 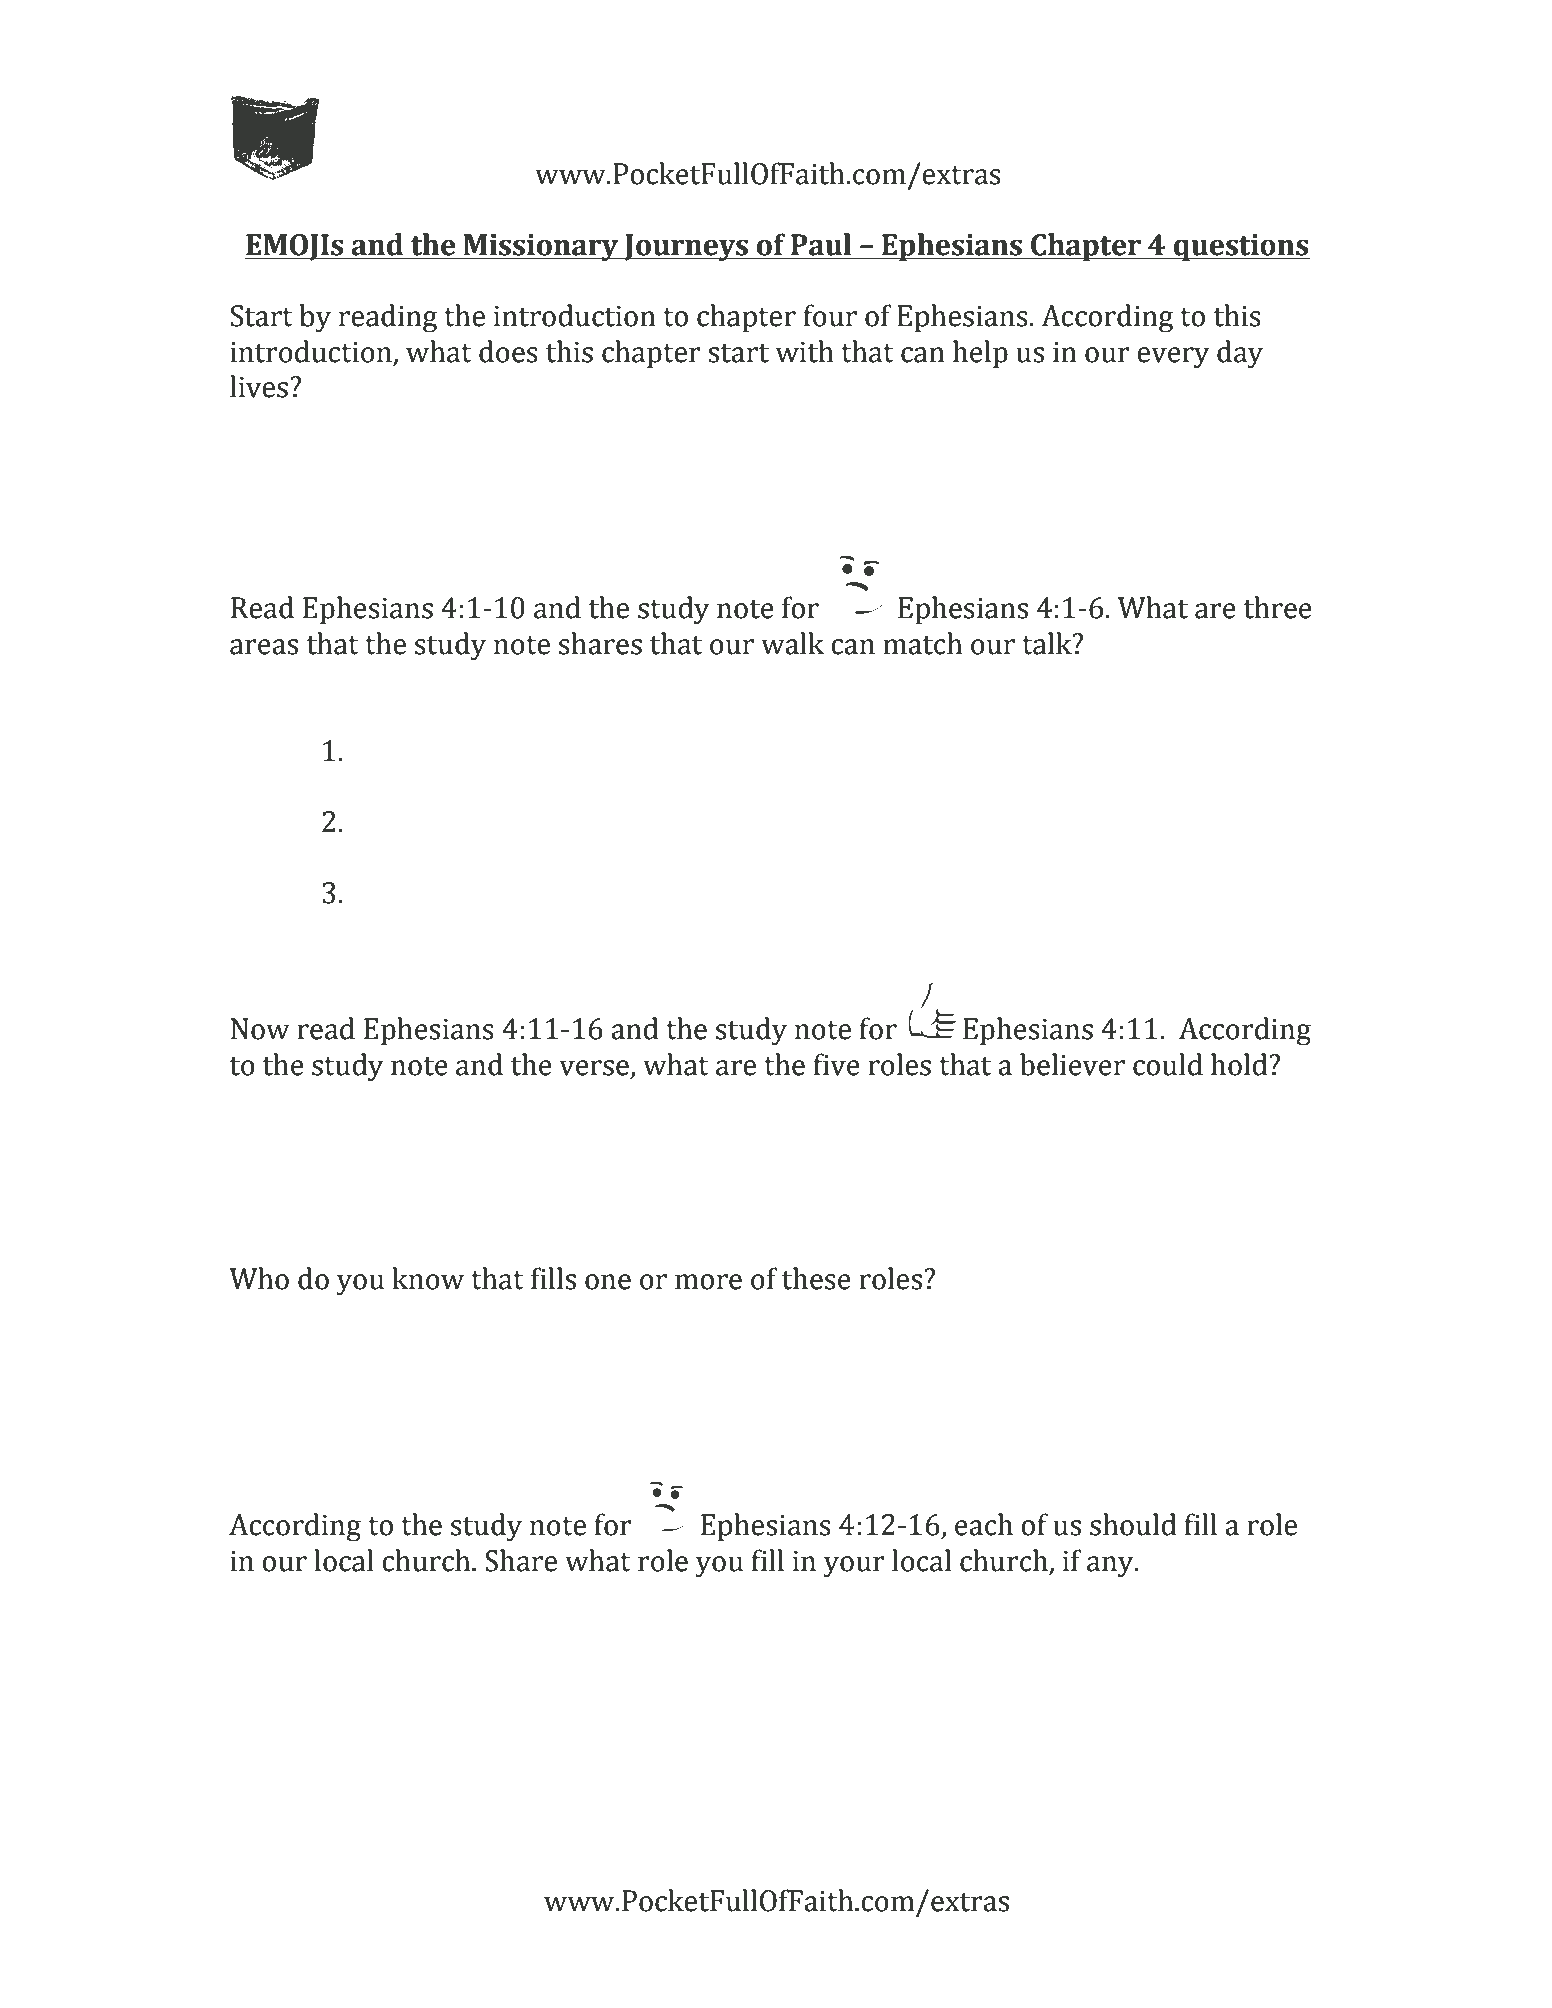 What do you see at coordinates (508, 351) in the image?
I see `does` at bounding box center [508, 351].
